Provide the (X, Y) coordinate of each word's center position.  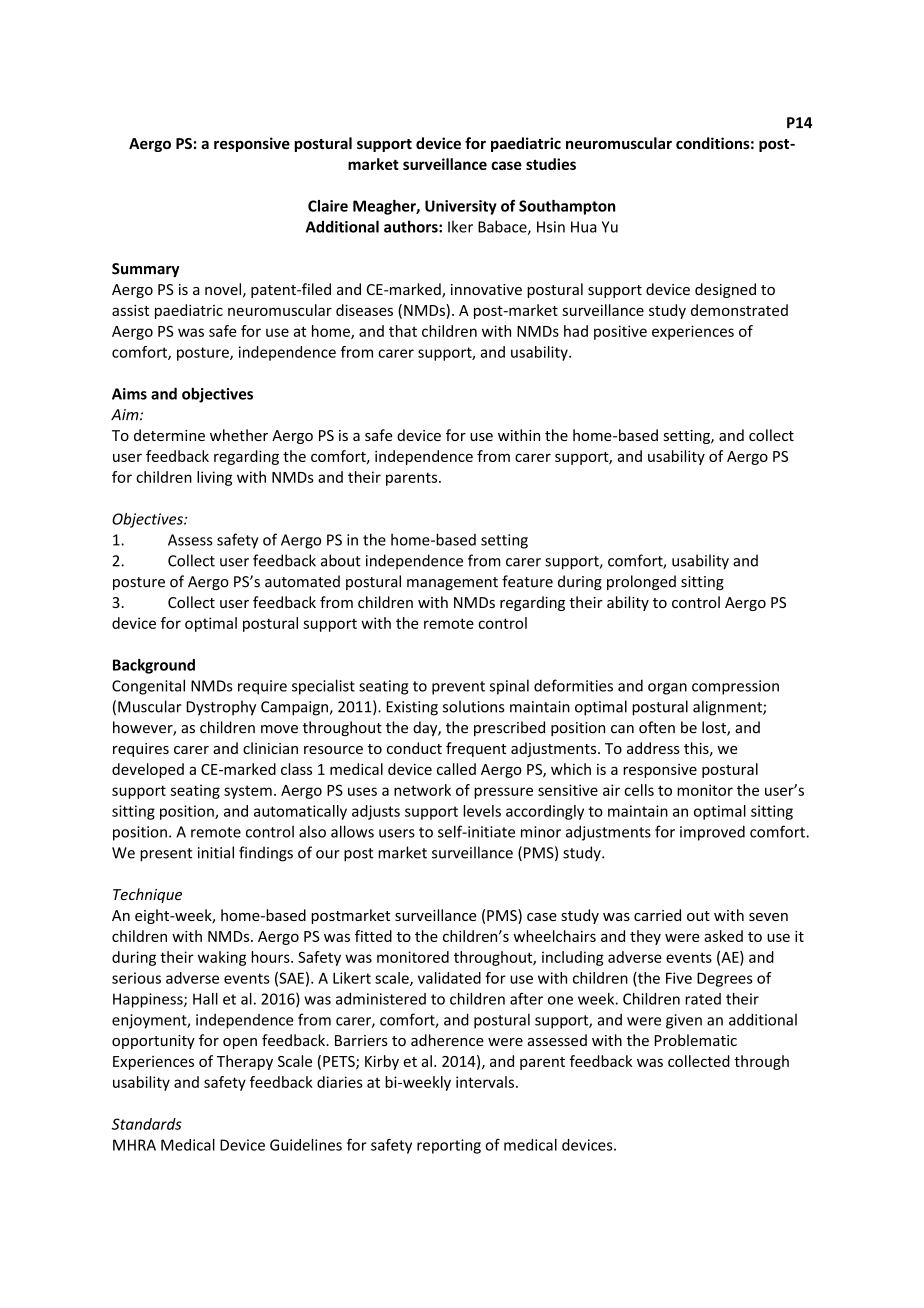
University (461, 207)
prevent (458, 688)
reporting (449, 1146)
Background (154, 666)
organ (667, 689)
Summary (146, 270)
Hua (584, 227)
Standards (147, 1124)
